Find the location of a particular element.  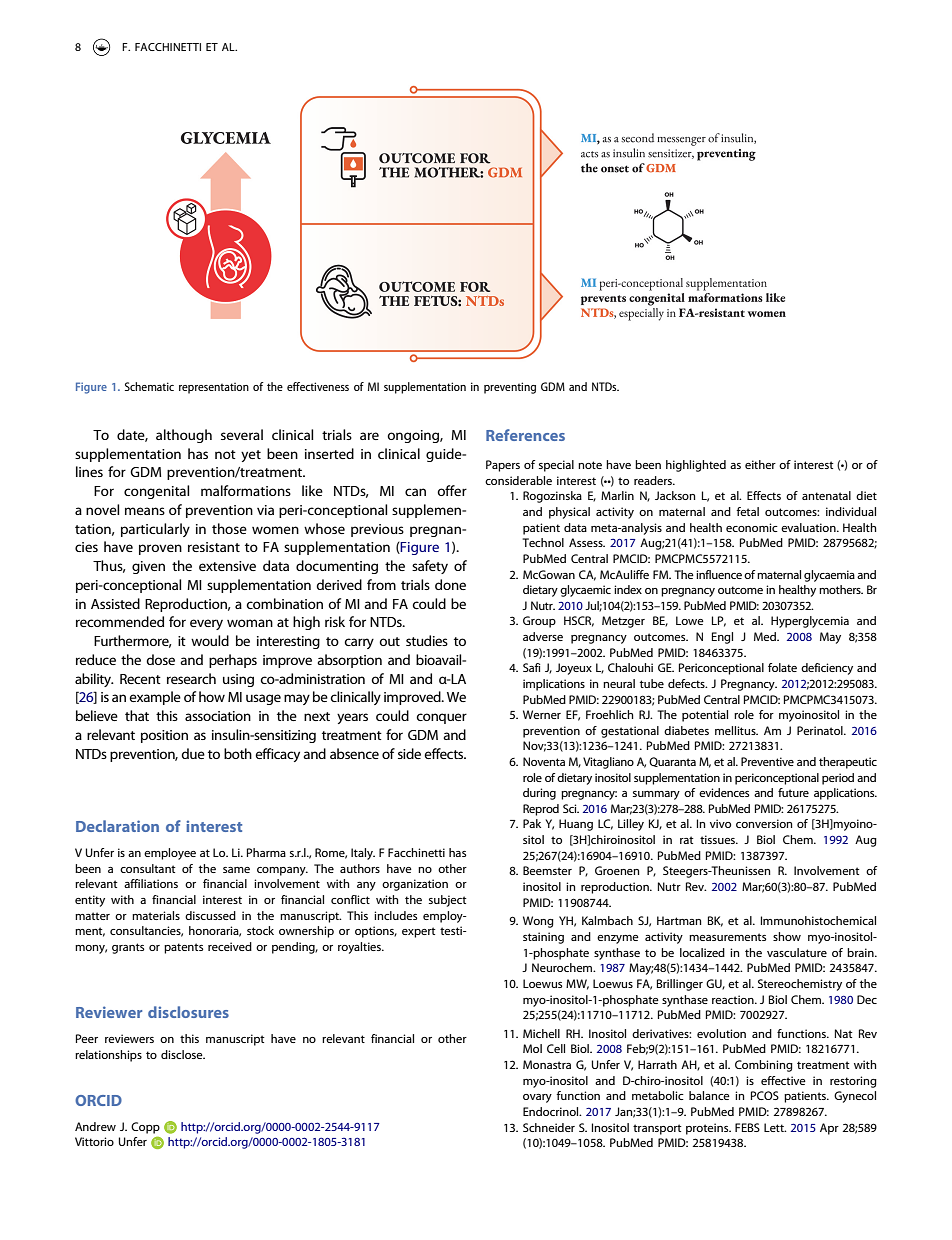

due is located at coordinates (193, 753).
